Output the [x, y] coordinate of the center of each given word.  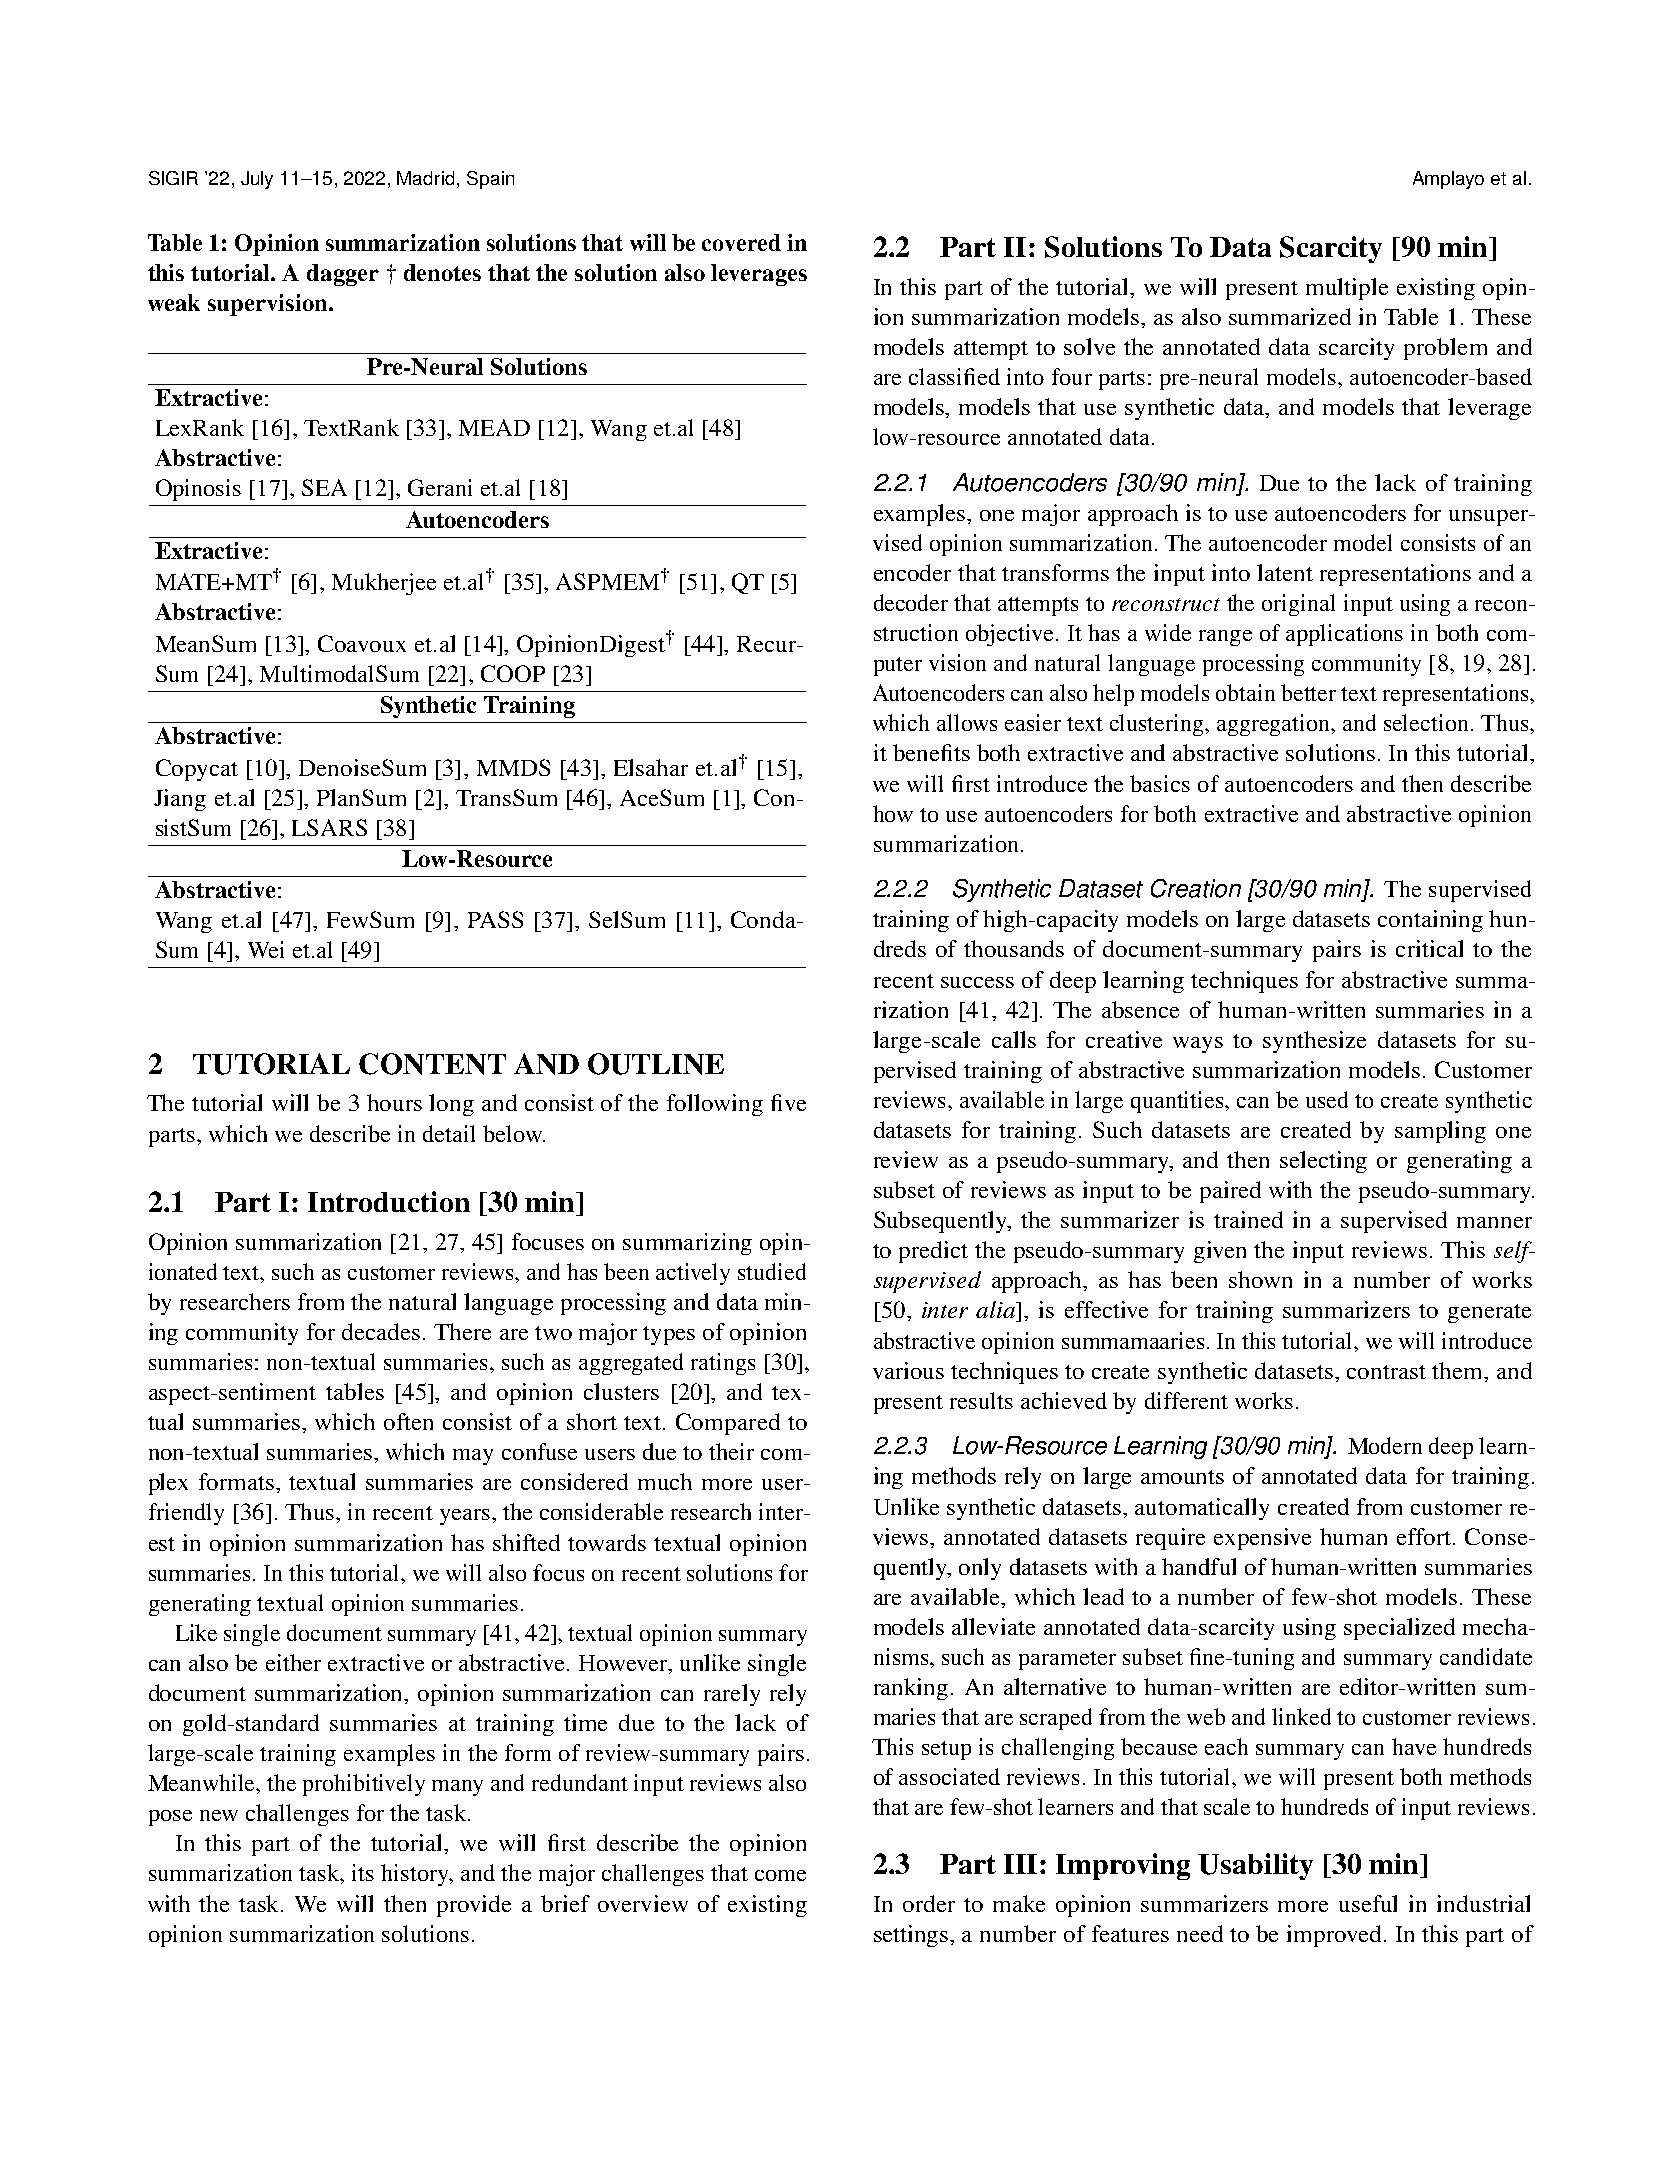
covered [741, 242]
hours [394, 1102]
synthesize [1314, 1042]
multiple [1347, 289]
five [788, 1102]
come [780, 1875]
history [416, 1875]
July [257, 180]
